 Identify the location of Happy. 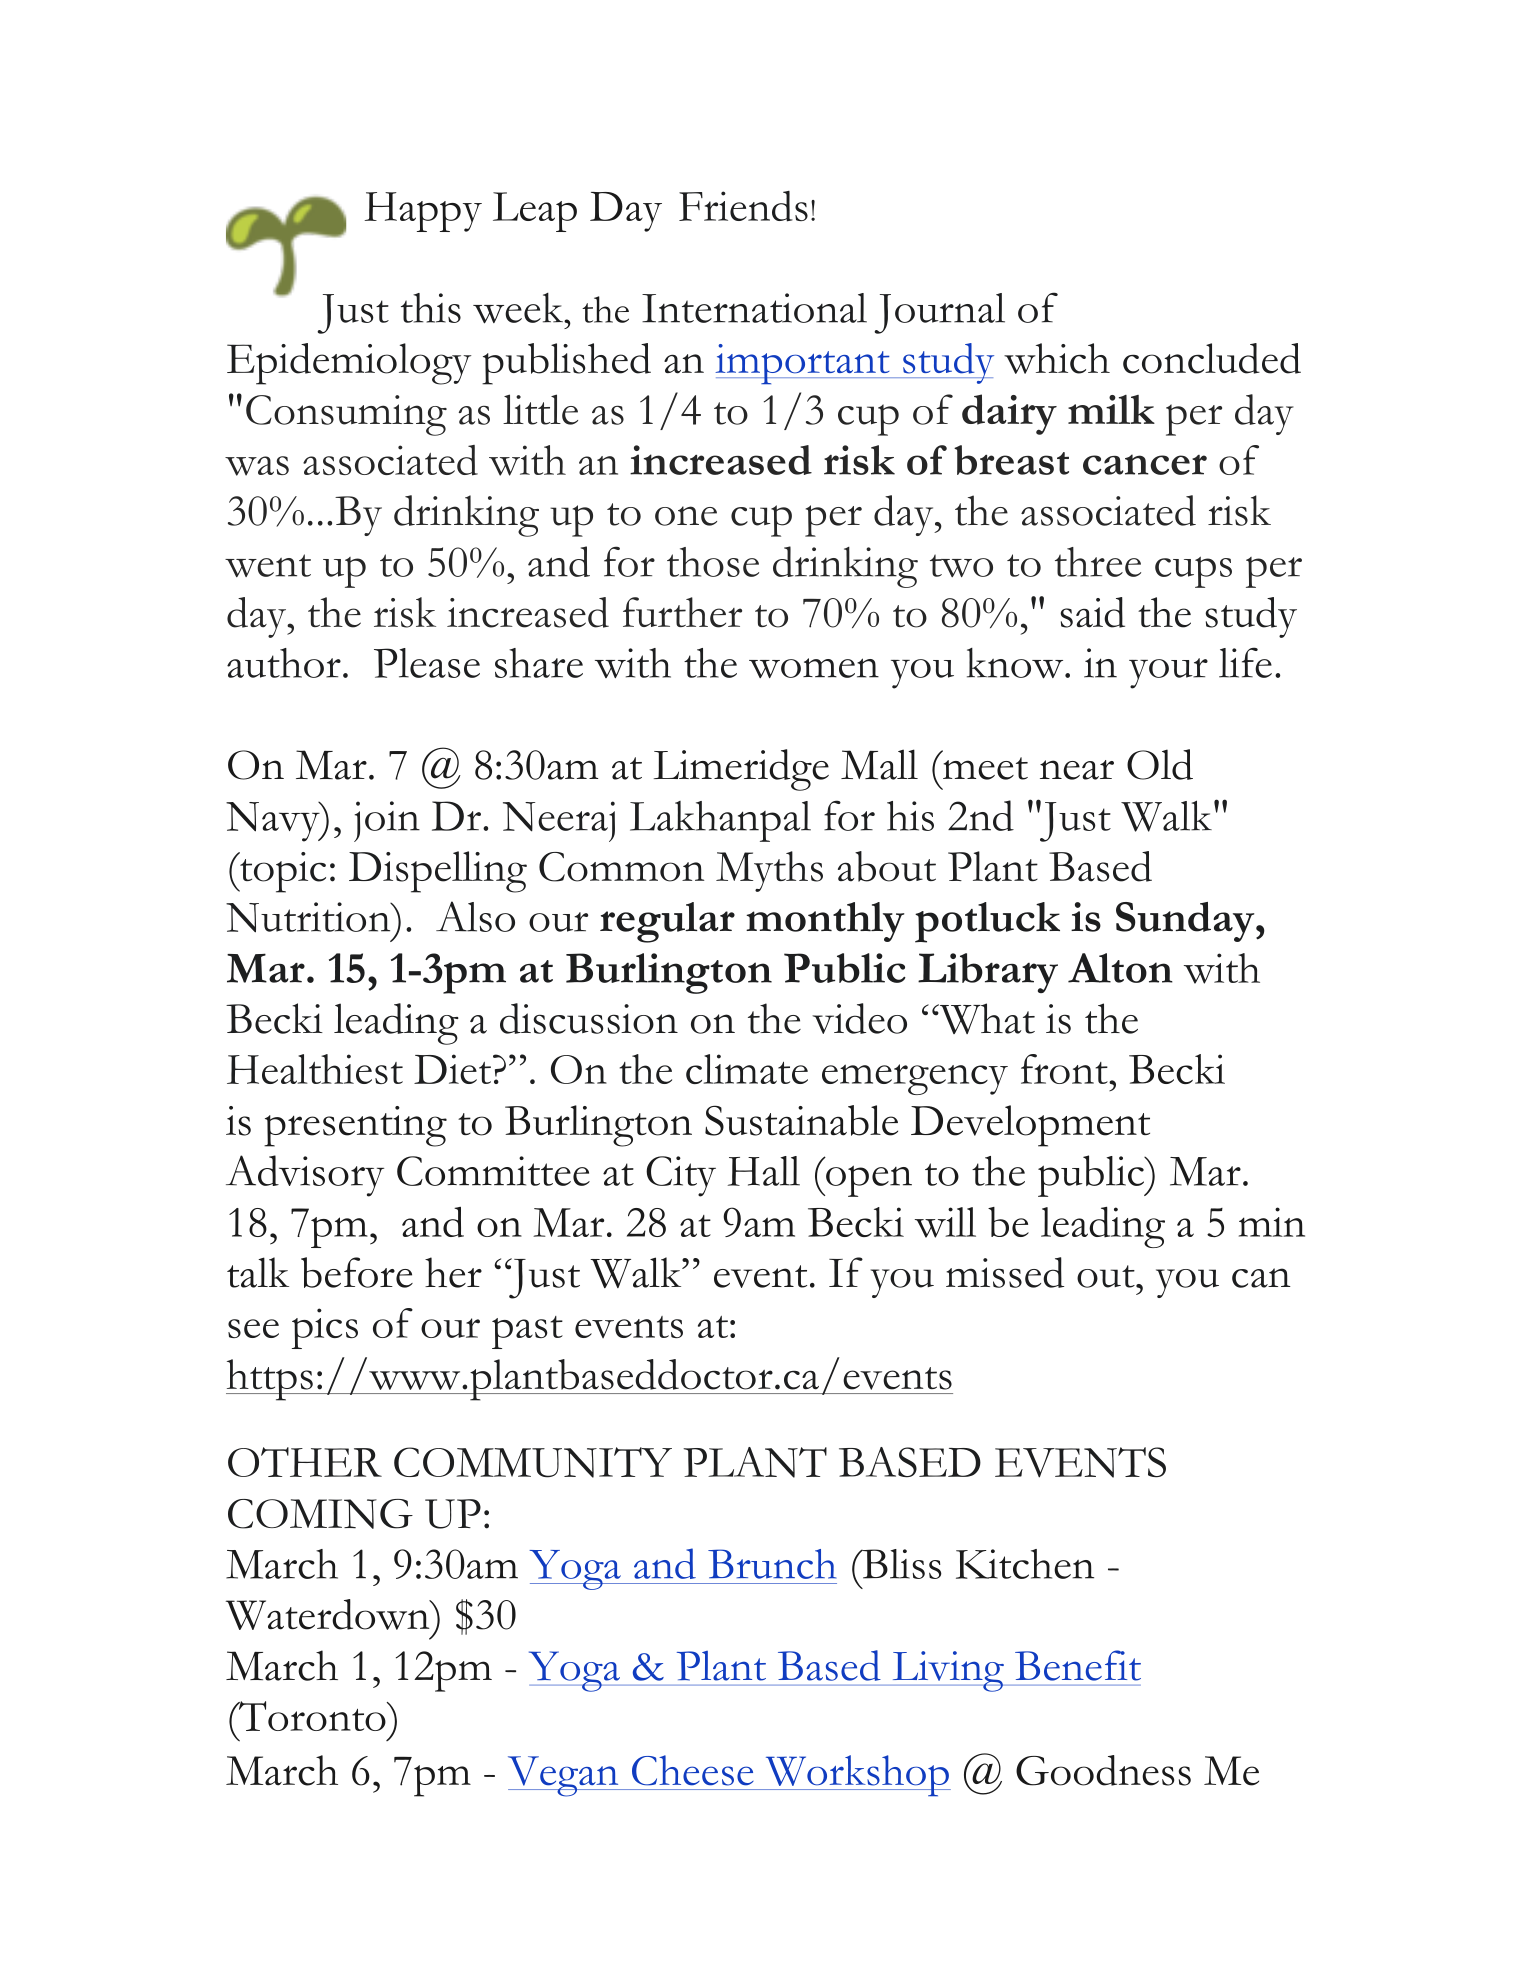
(423, 212).
